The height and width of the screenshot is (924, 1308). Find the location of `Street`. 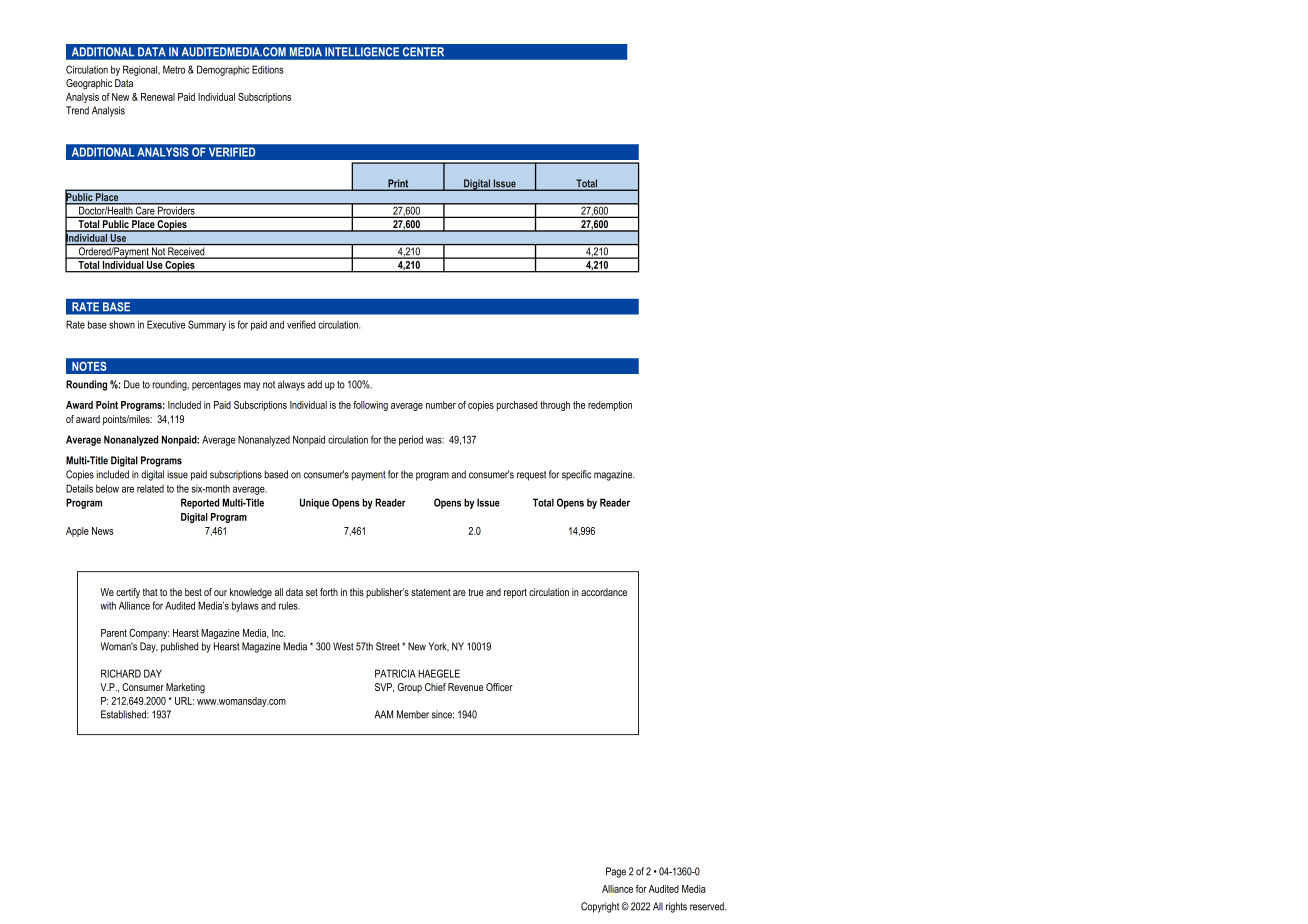

Street is located at coordinates (388, 646).
